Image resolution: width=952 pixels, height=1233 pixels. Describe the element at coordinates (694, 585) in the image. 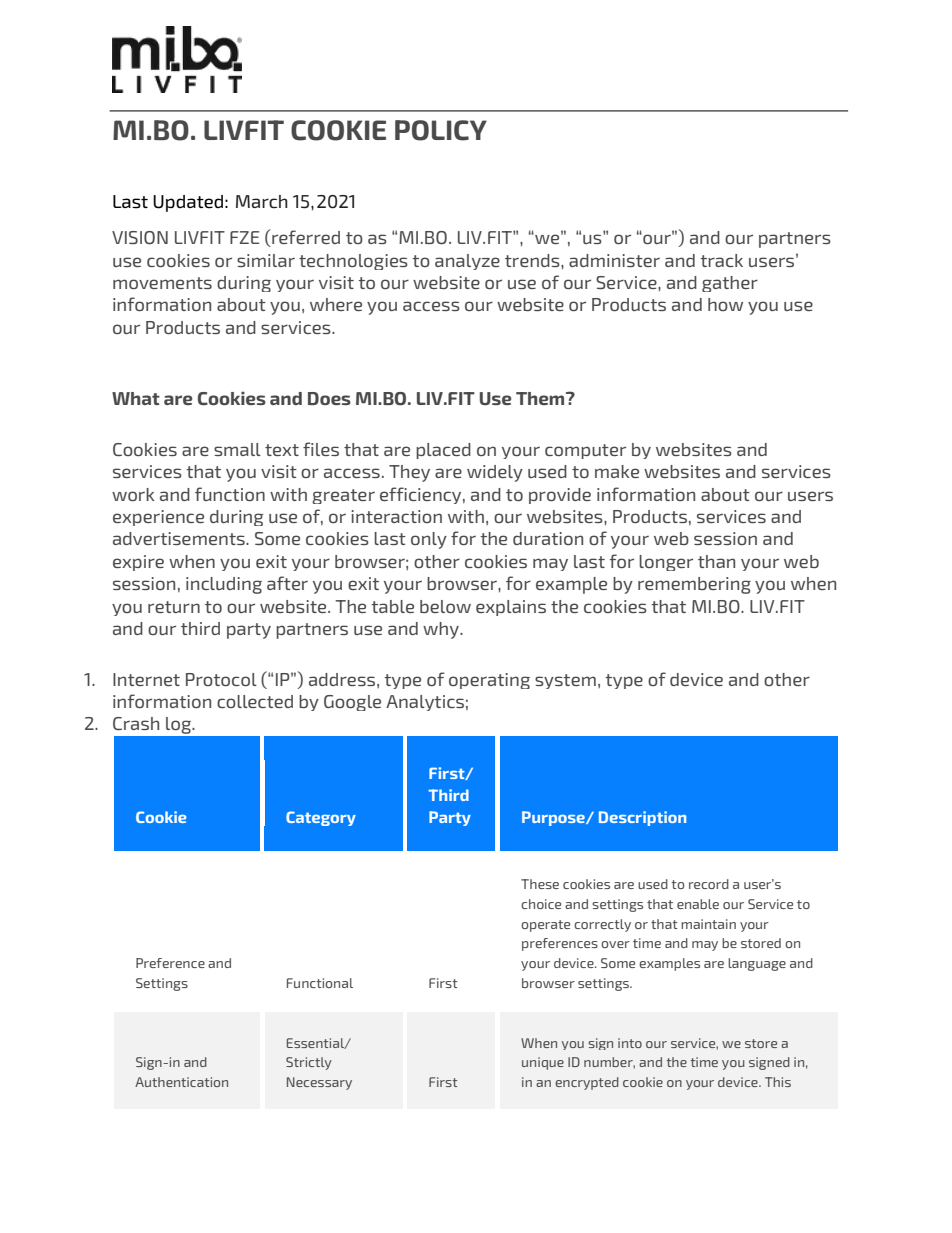

I see `remembering` at that location.
